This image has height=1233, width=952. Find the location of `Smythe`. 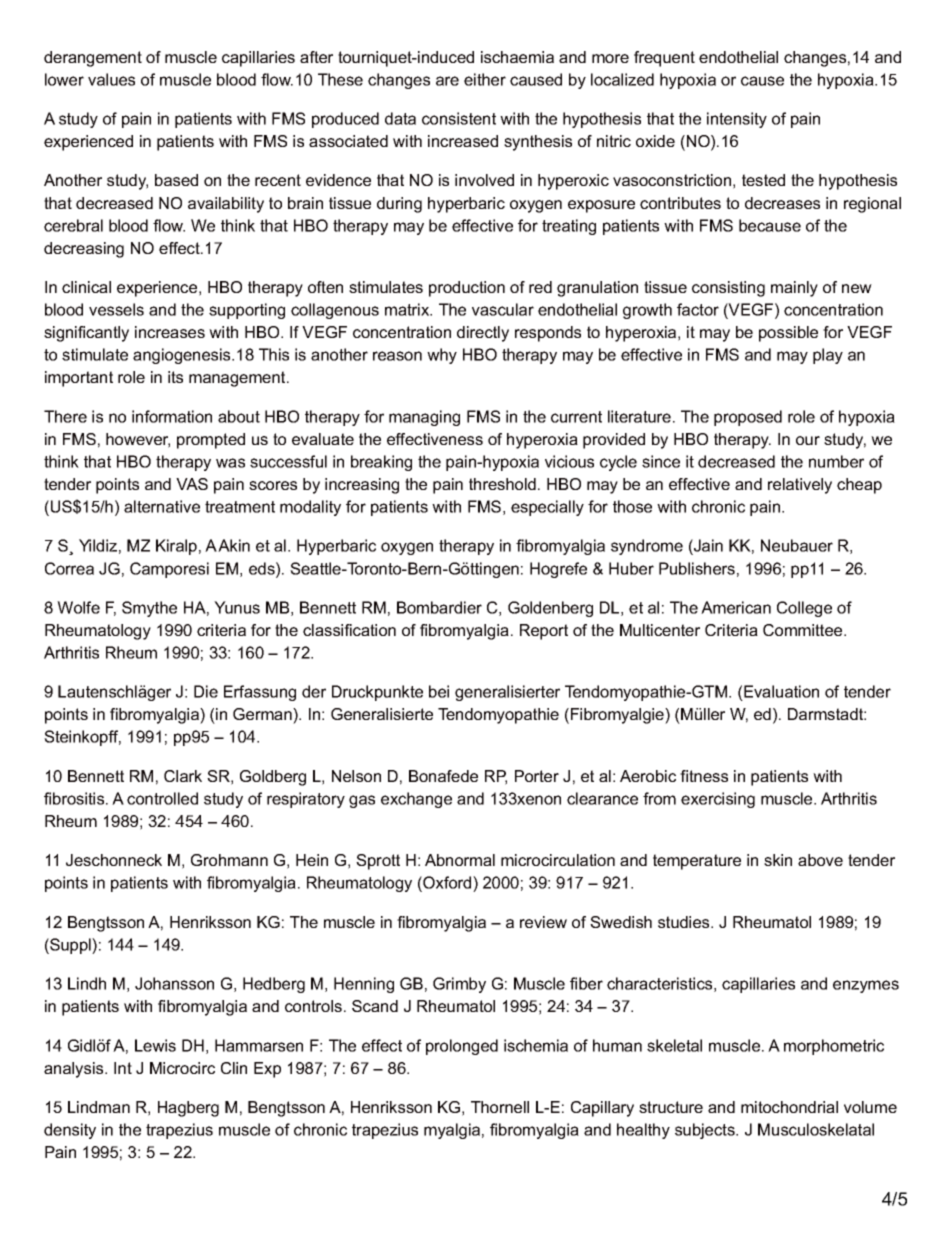

Smythe is located at coordinates (149, 609).
